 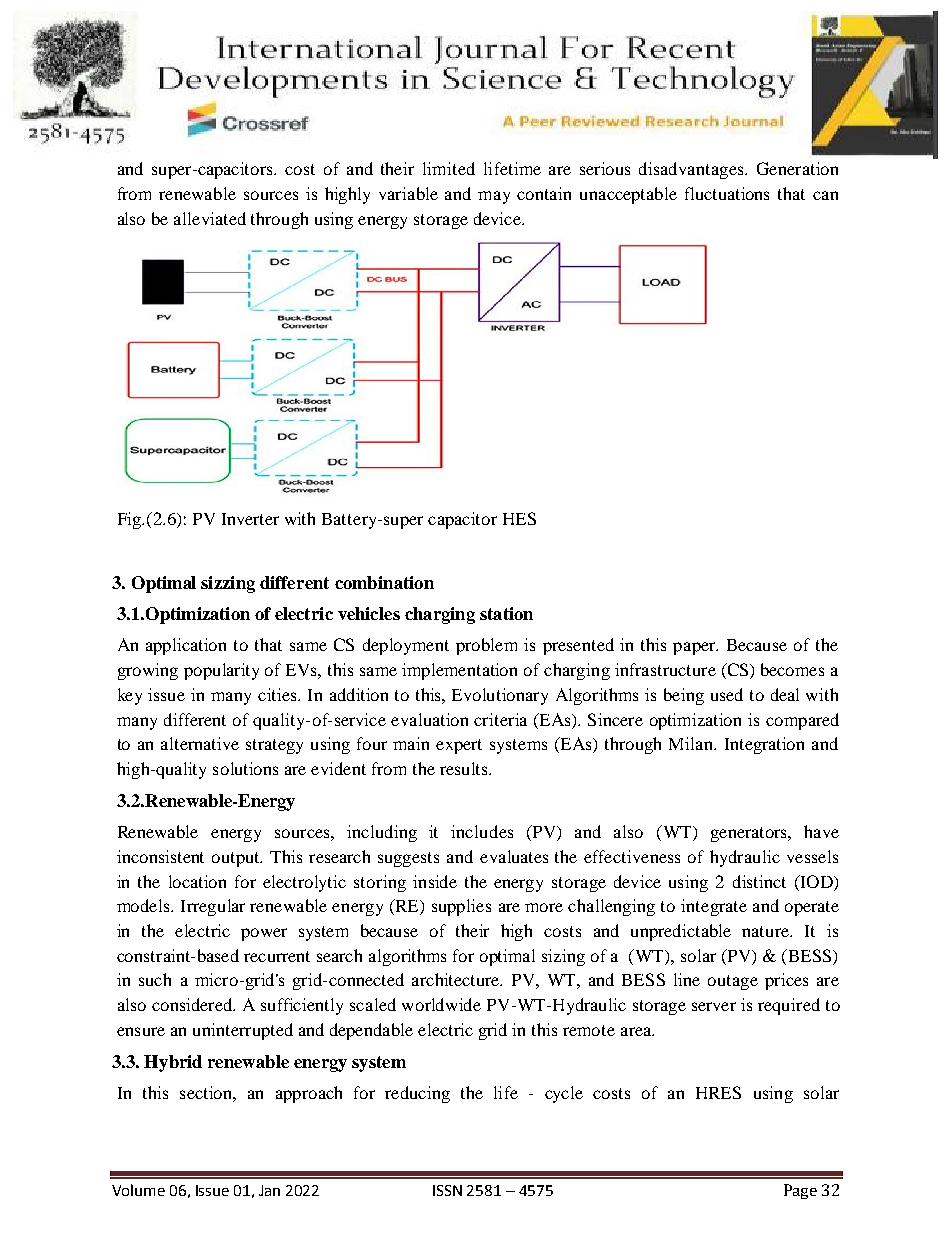 What do you see at coordinates (186, 646) in the document?
I see `application` at bounding box center [186, 646].
